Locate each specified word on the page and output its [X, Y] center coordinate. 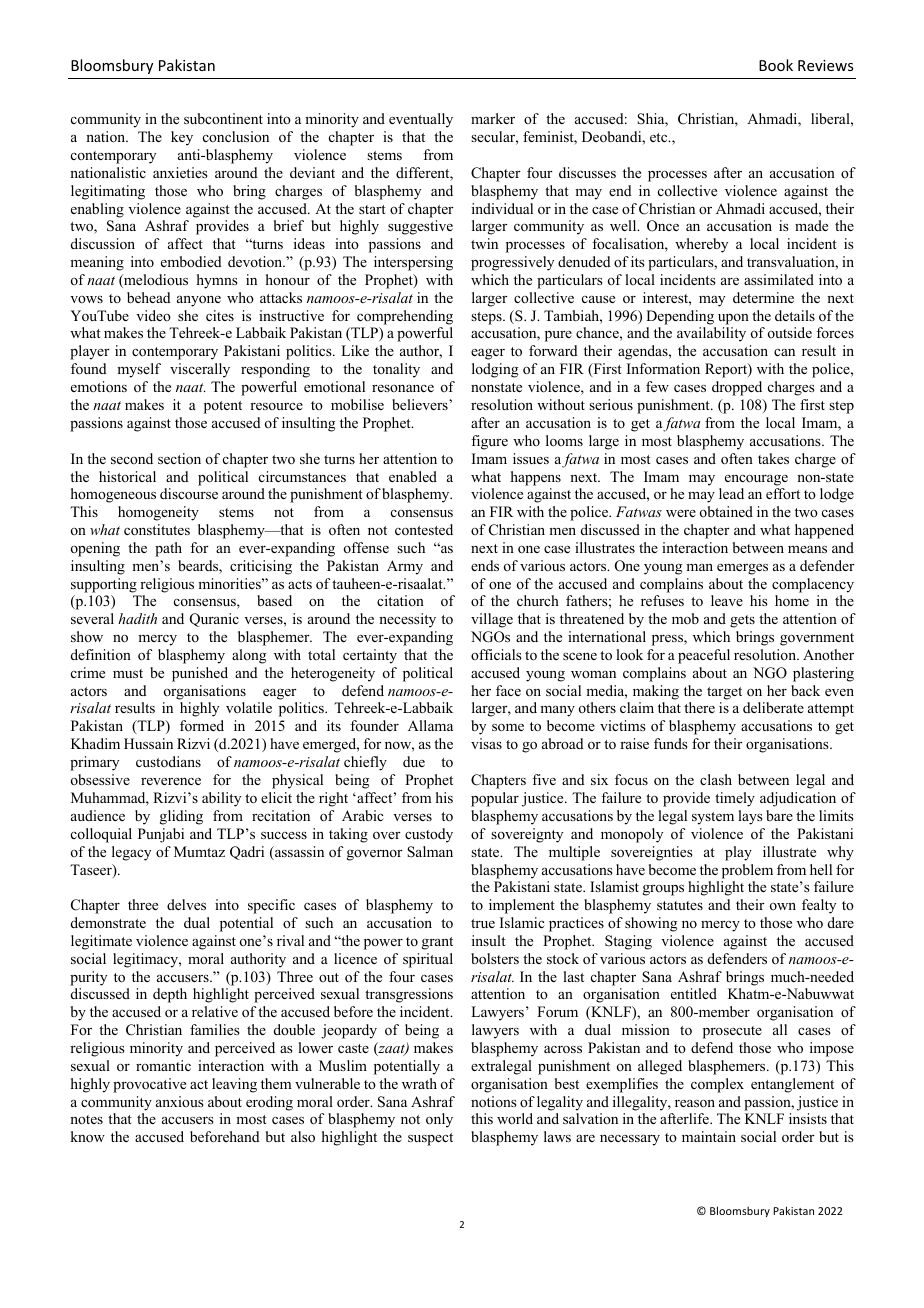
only [439, 1120]
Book [776, 65]
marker [493, 118]
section [179, 458]
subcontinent [223, 118]
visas [486, 743]
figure [489, 442]
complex [717, 1085]
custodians [168, 761]
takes [773, 458]
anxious [180, 1101]
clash [716, 779]
